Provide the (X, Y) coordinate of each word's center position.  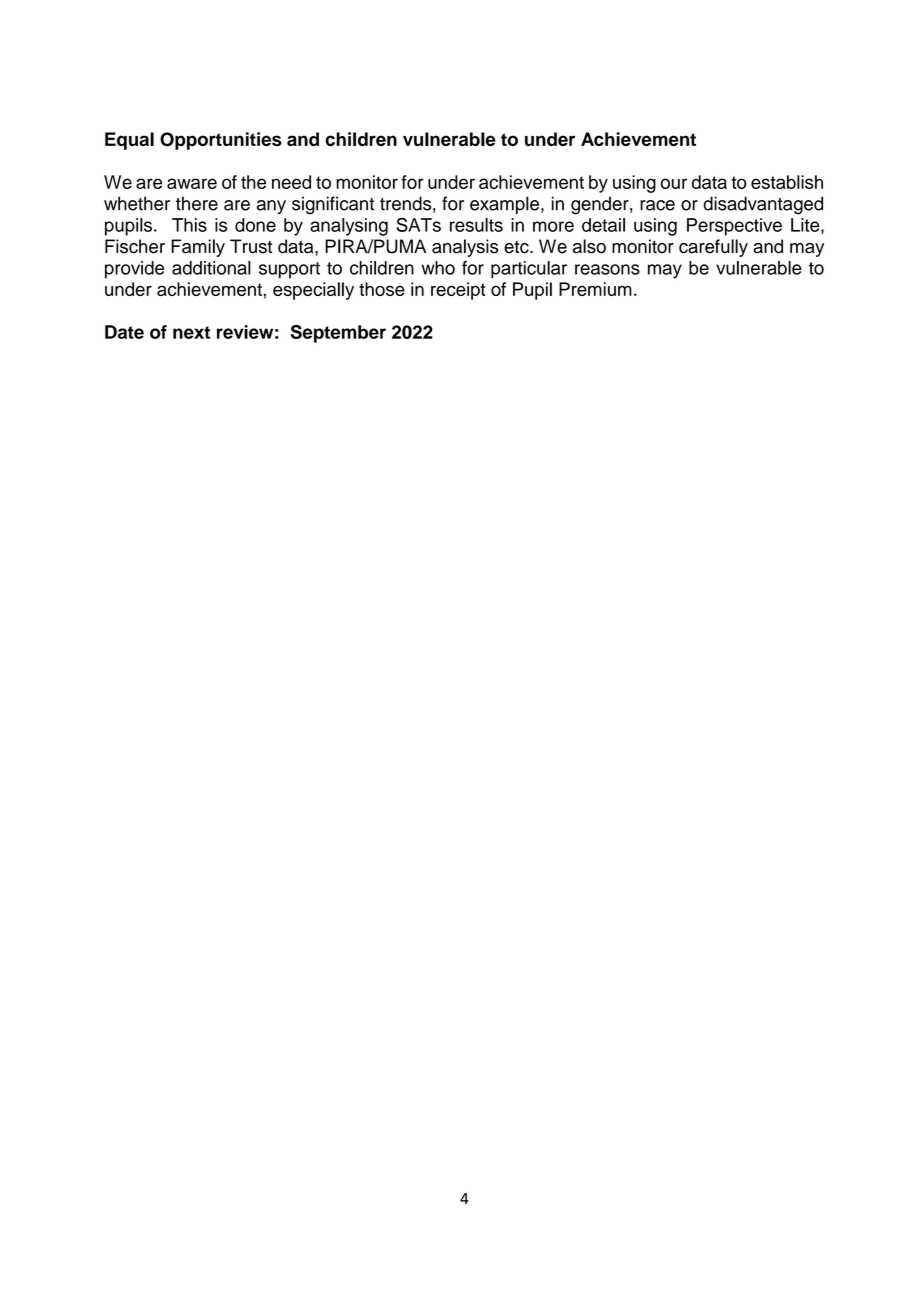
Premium (595, 289)
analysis (465, 248)
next (191, 332)
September (338, 334)
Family (198, 248)
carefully (713, 248)
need (291, 182)
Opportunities (221, 141)
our (674, 183)
